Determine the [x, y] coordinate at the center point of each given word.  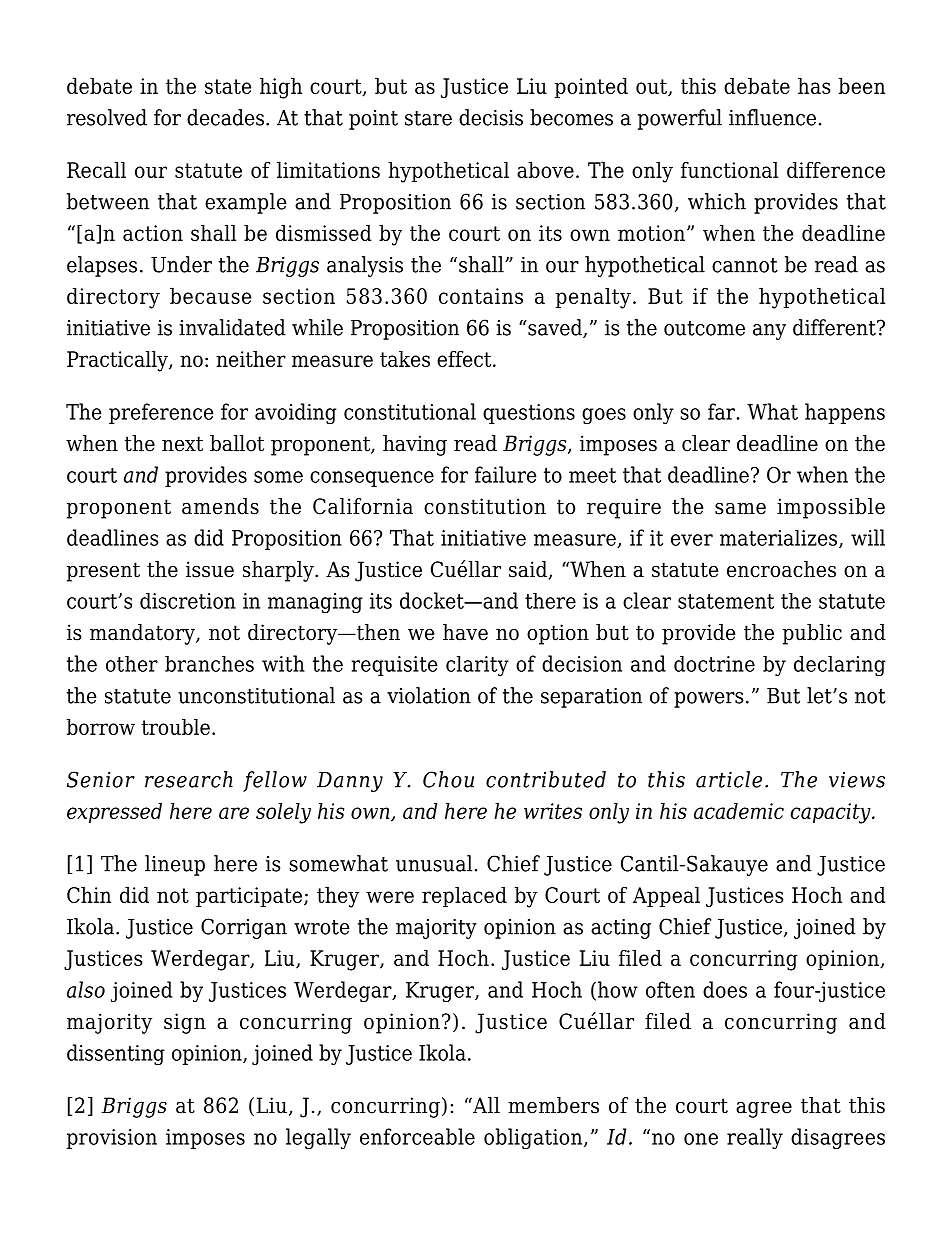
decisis [491, 117]
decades [225, 117]
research [189, 779]
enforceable [417, 1136]
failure [506, 474]
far [721, 411]
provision [112, 1139]
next [182, 444]
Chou [448, 779]
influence [772, 117]
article [729, 779]
